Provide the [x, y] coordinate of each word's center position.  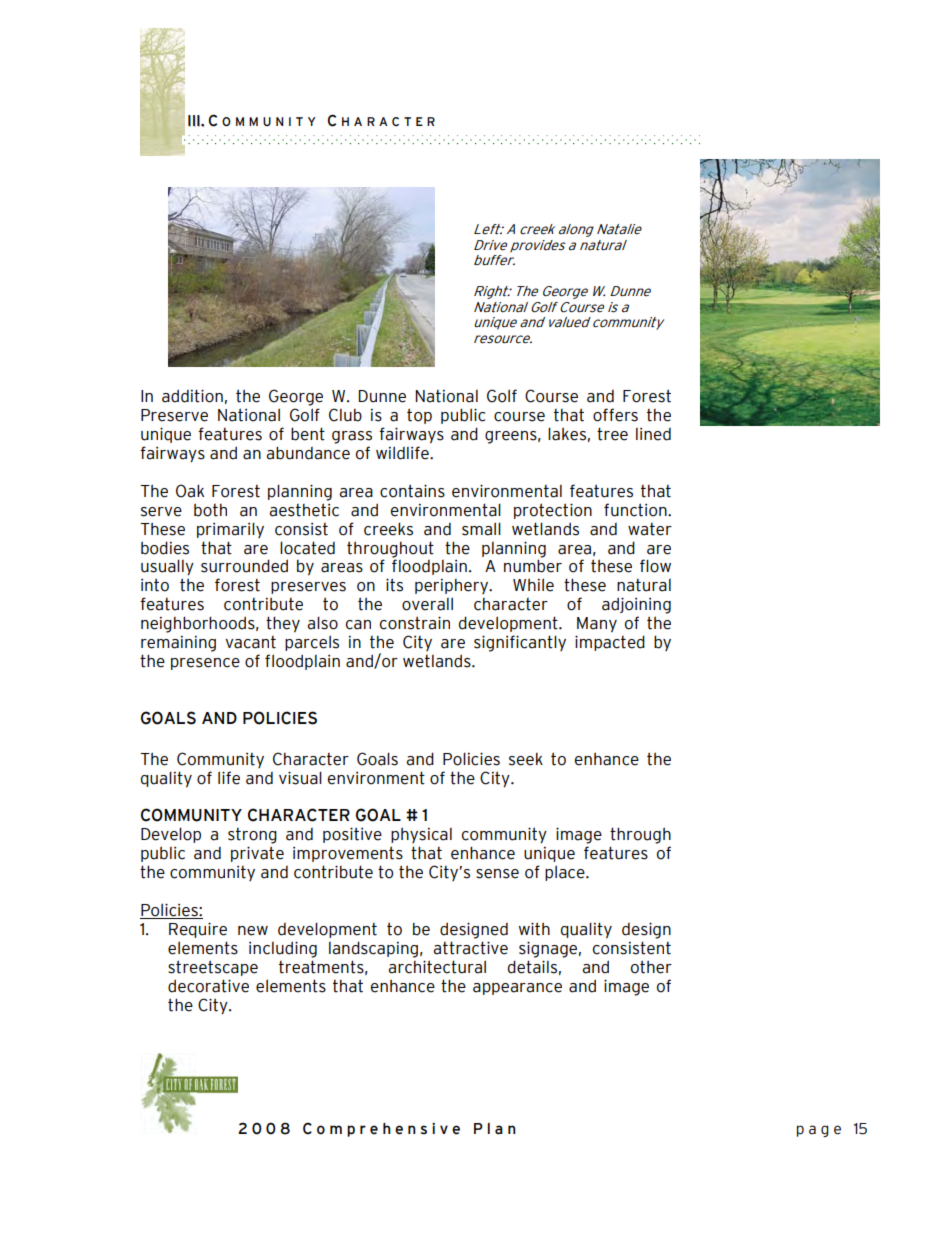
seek [526, 759]
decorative [208, 986]
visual [300, 778]
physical [421, 835]
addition [192, 396]
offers [615, 415]
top [419, 416]
